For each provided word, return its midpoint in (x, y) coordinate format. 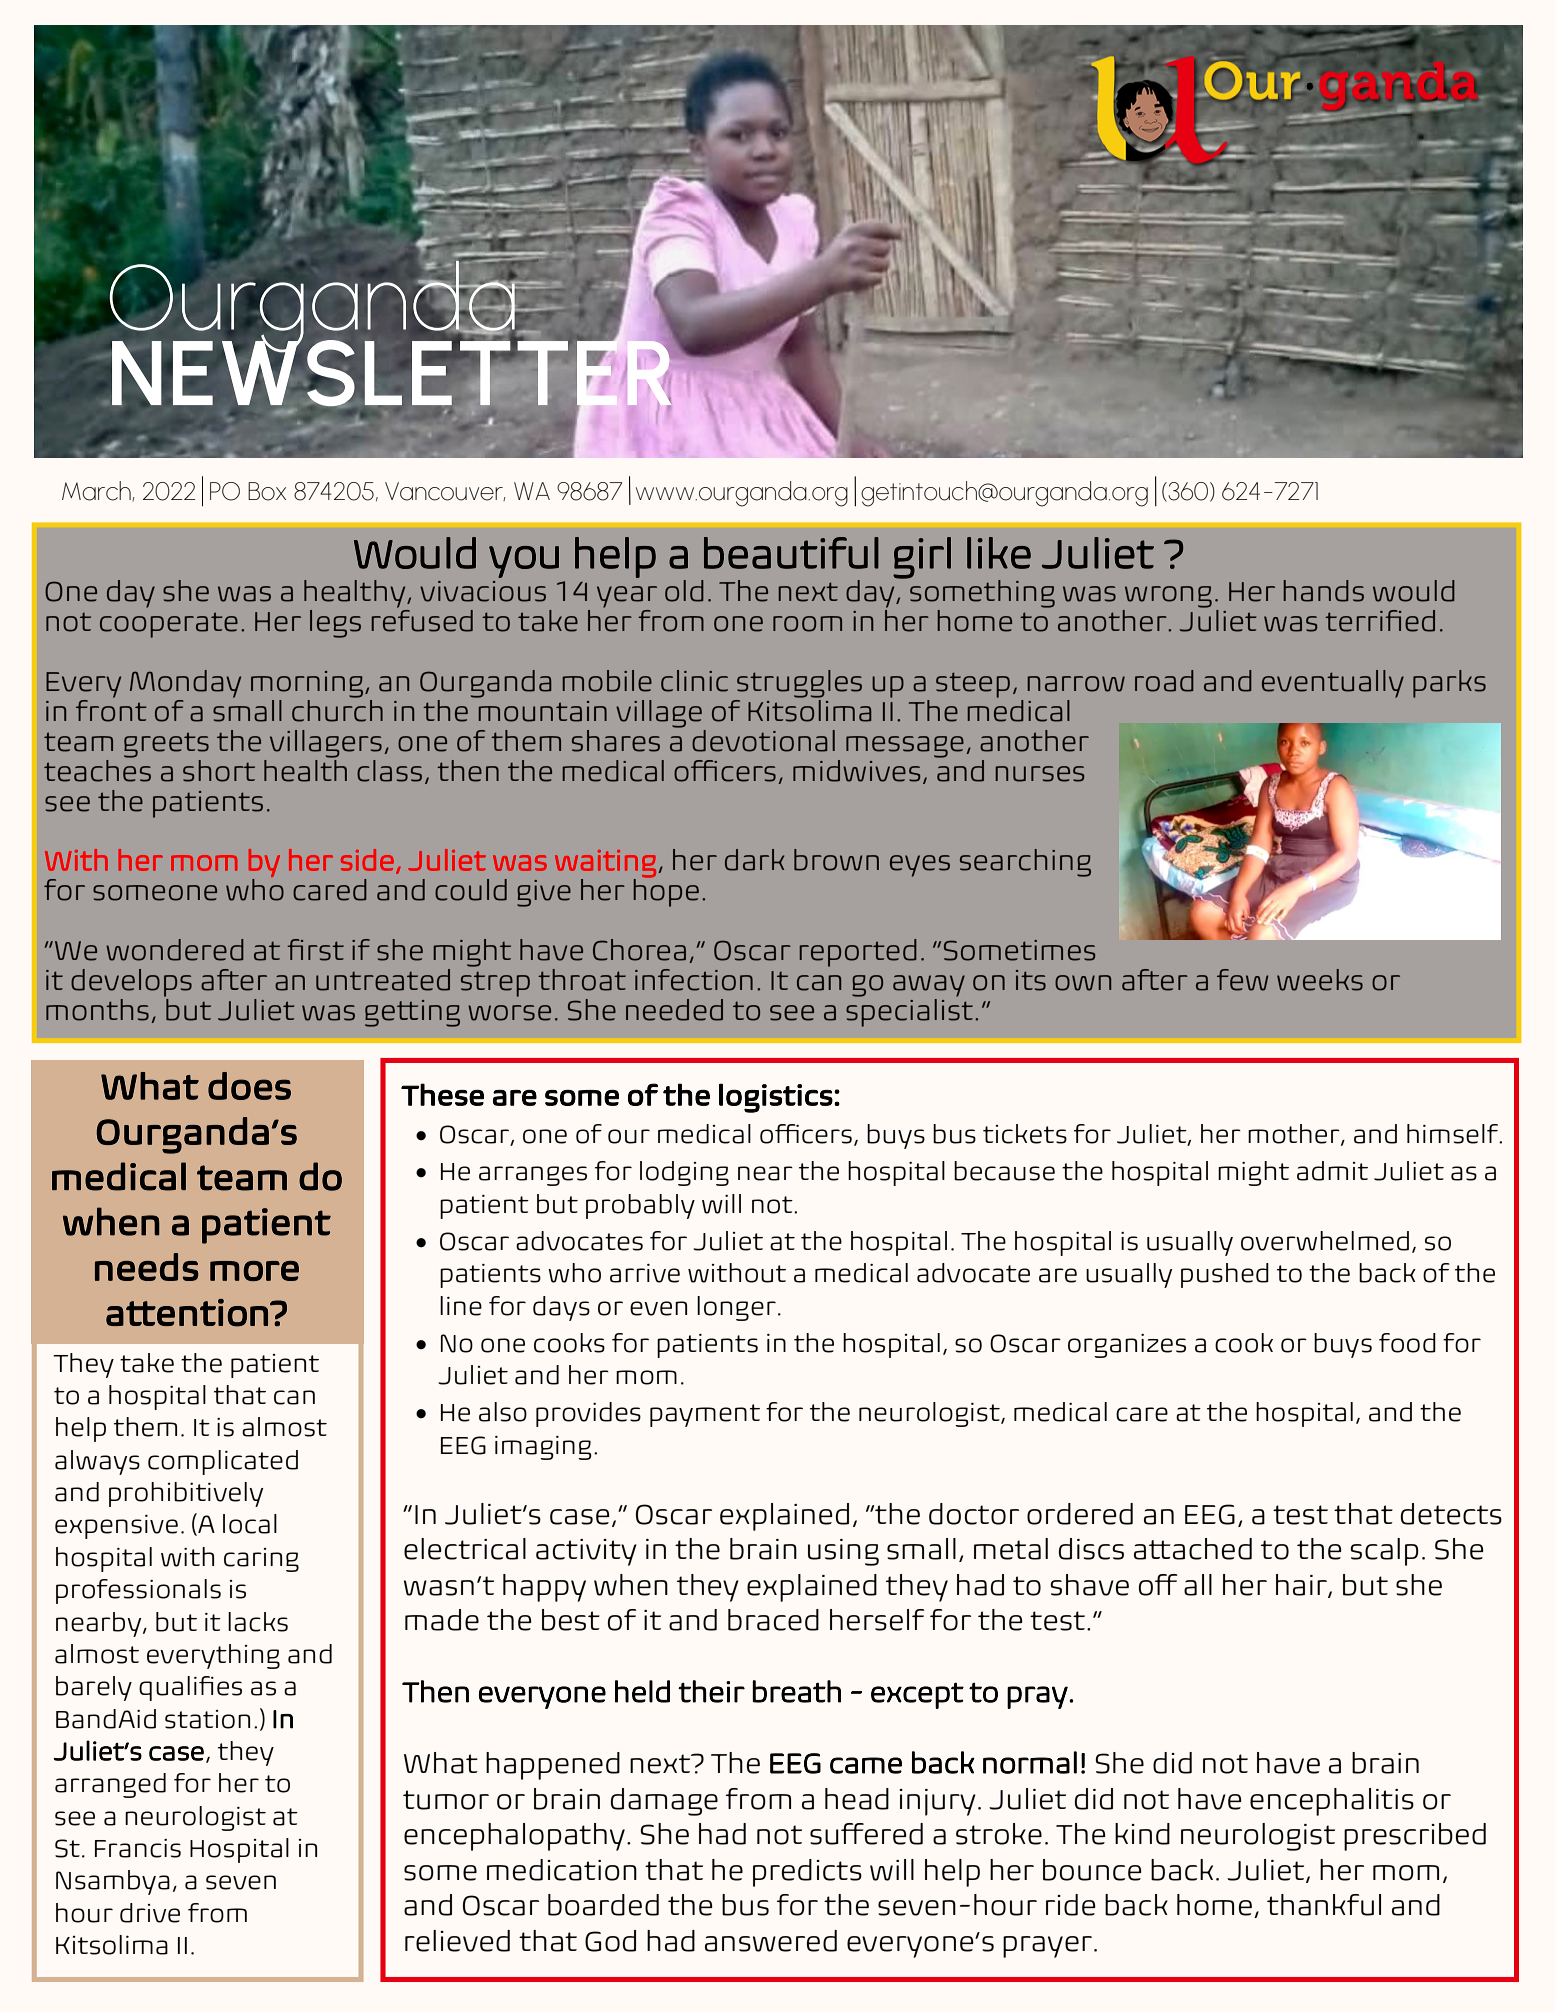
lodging (684, 1173)
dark (754, 860)
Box (267, 491)
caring (261, 1560)
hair (1302, 1585)
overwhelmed (1325, 1241)
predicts (807, 1873)
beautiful (791, 553)
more (254, 1271)
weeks (1320, 980)
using (843, 1552)
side (367, 860)
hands (1323, 591)
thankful (1324, 1905)
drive (150, 1913)
